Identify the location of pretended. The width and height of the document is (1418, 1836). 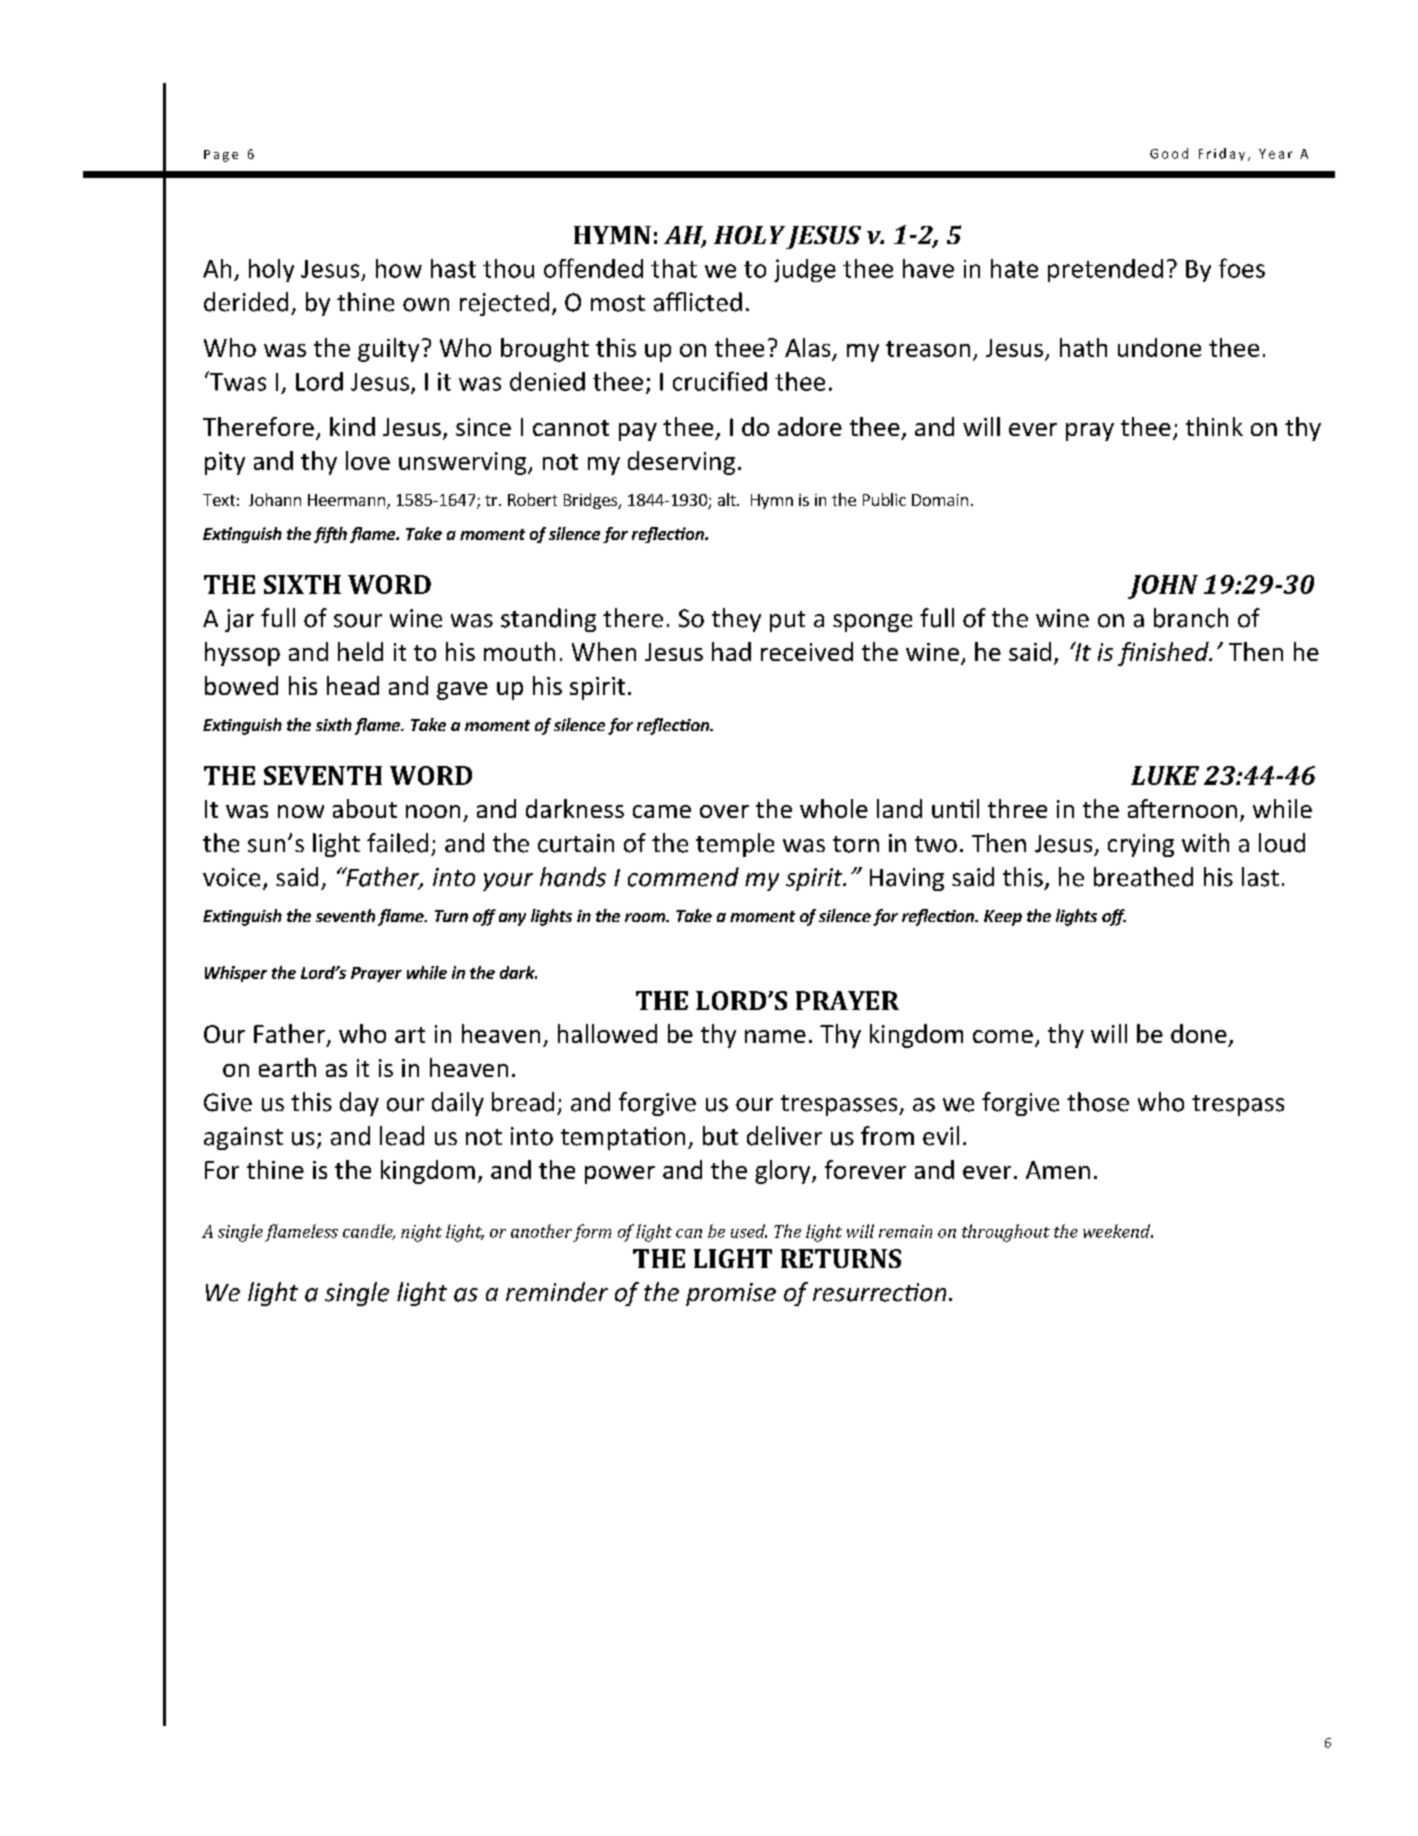
(1105, 270).
